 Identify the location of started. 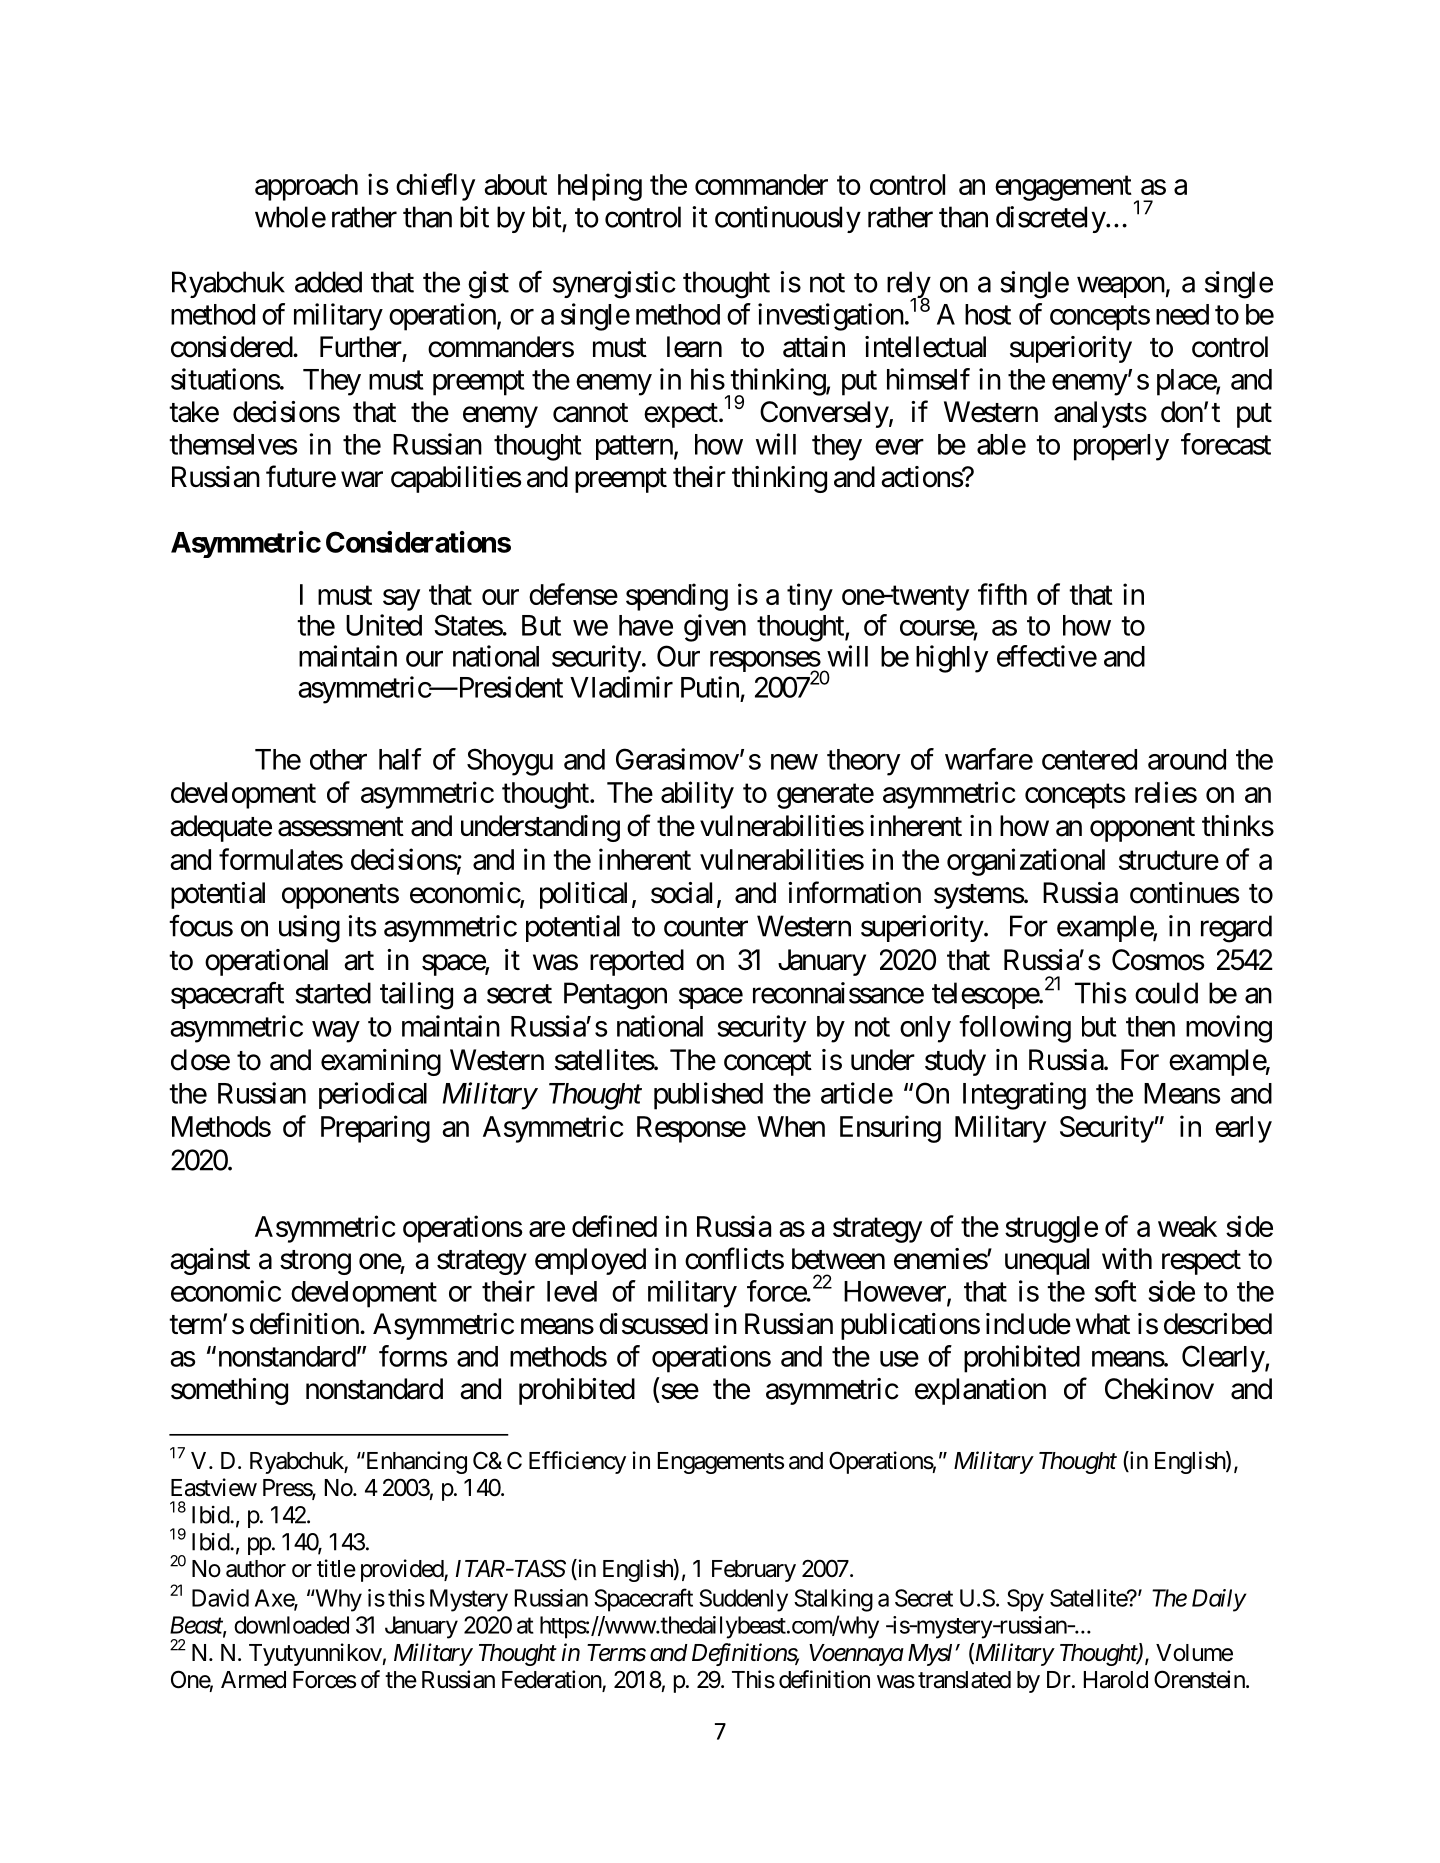
(333, 993).
